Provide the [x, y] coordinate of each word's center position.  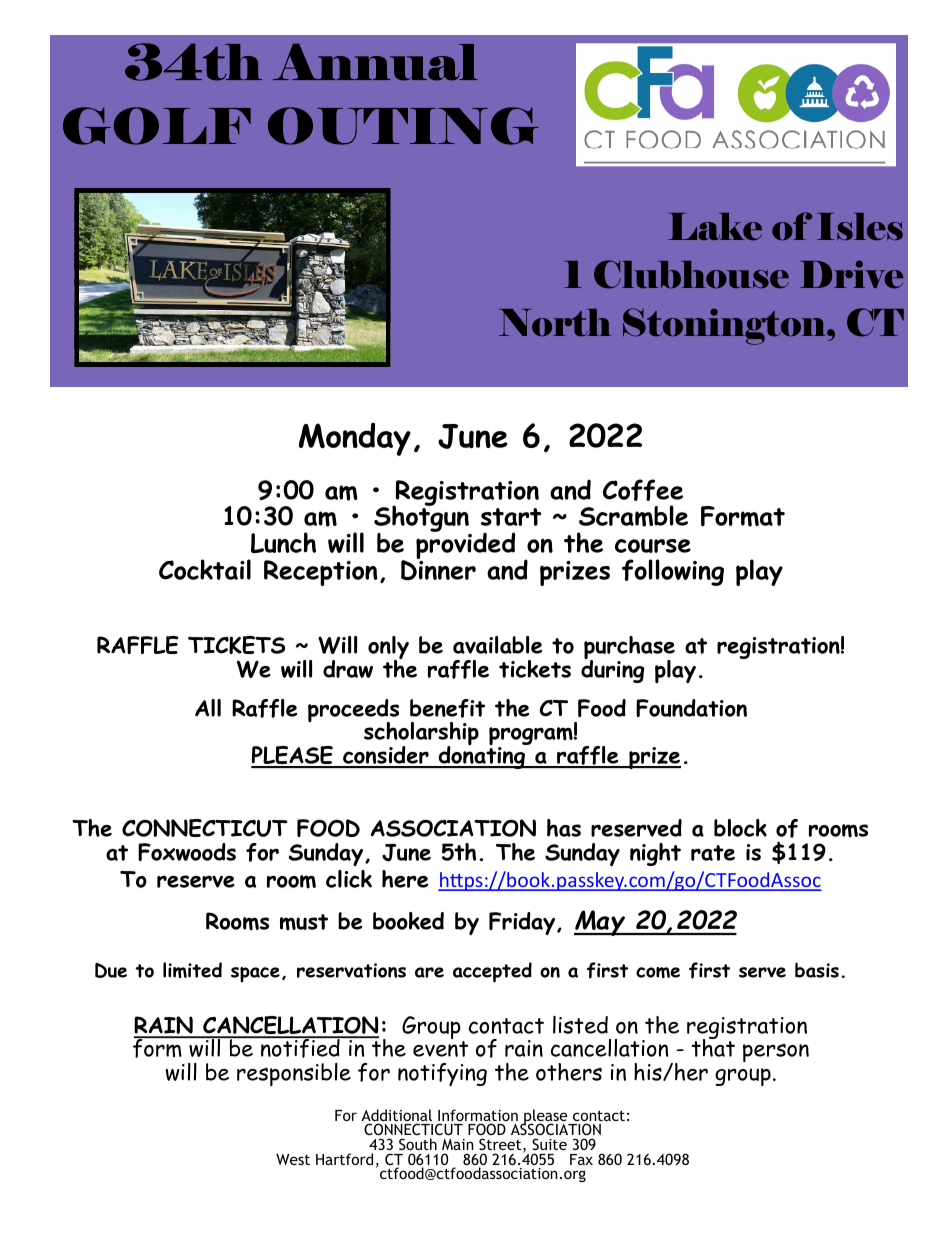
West [293, 1159]
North [555, 322]
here [405, 879]
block [740, 828]
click [349, 879]
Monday [355, 439]
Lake [715, 227]
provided [465, 546]
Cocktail [205, 569]
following [673, 572]
